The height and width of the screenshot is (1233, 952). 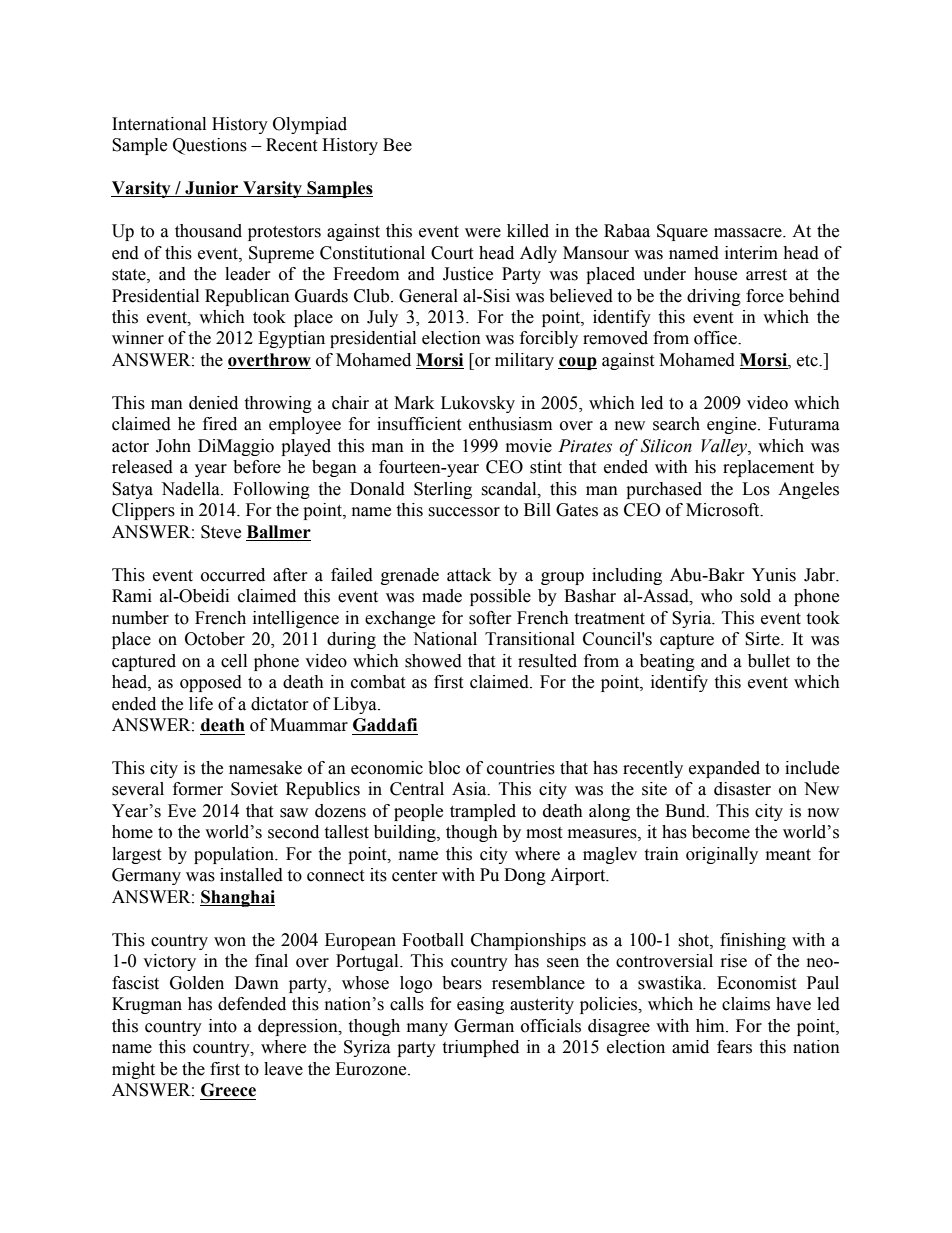 What do you see at coordinates (464, 512) in the screenshot?
I see `successor` at bounding box center [464, 512].
